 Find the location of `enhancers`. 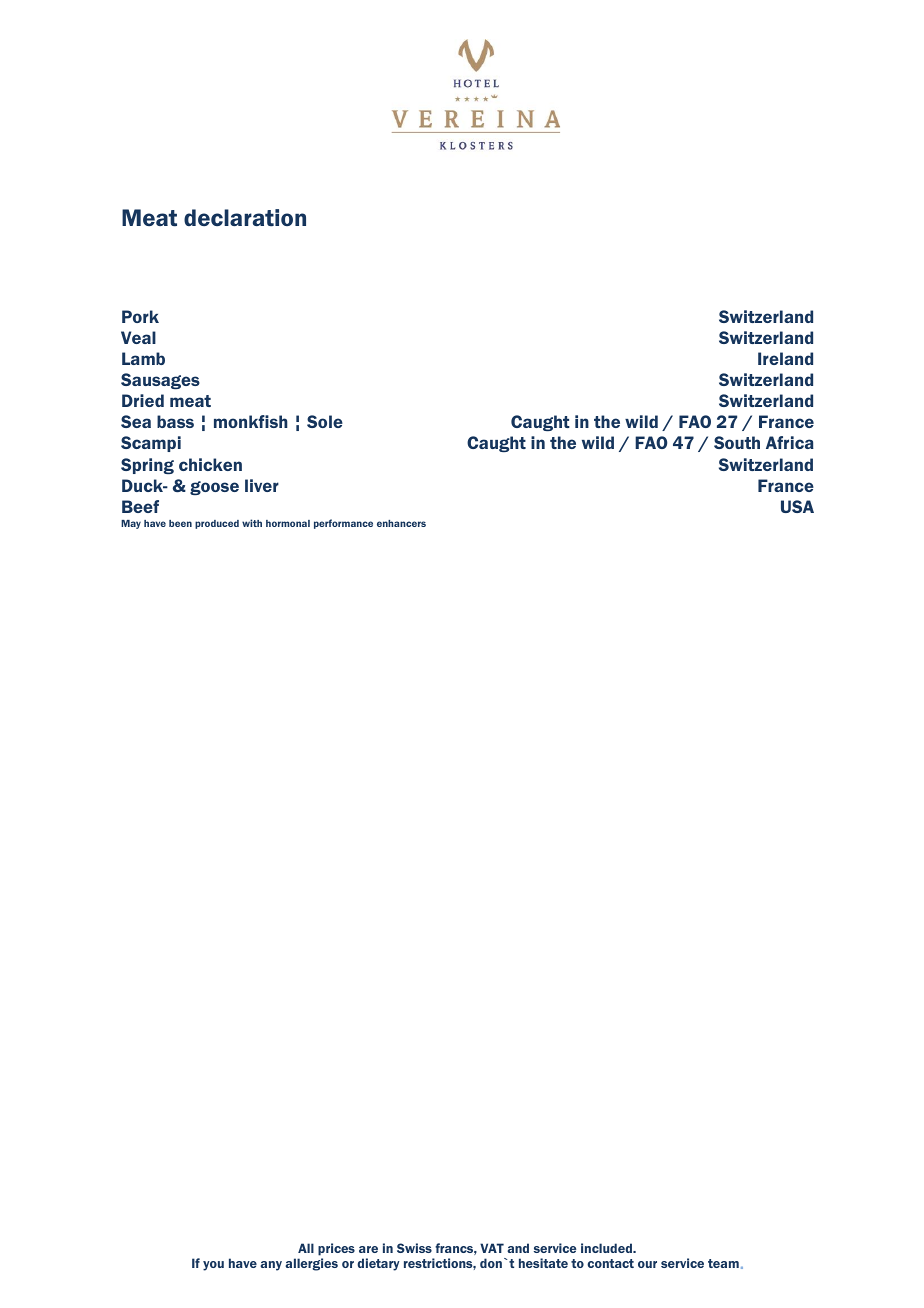

enhancers is located at coordinates (401, 523).
